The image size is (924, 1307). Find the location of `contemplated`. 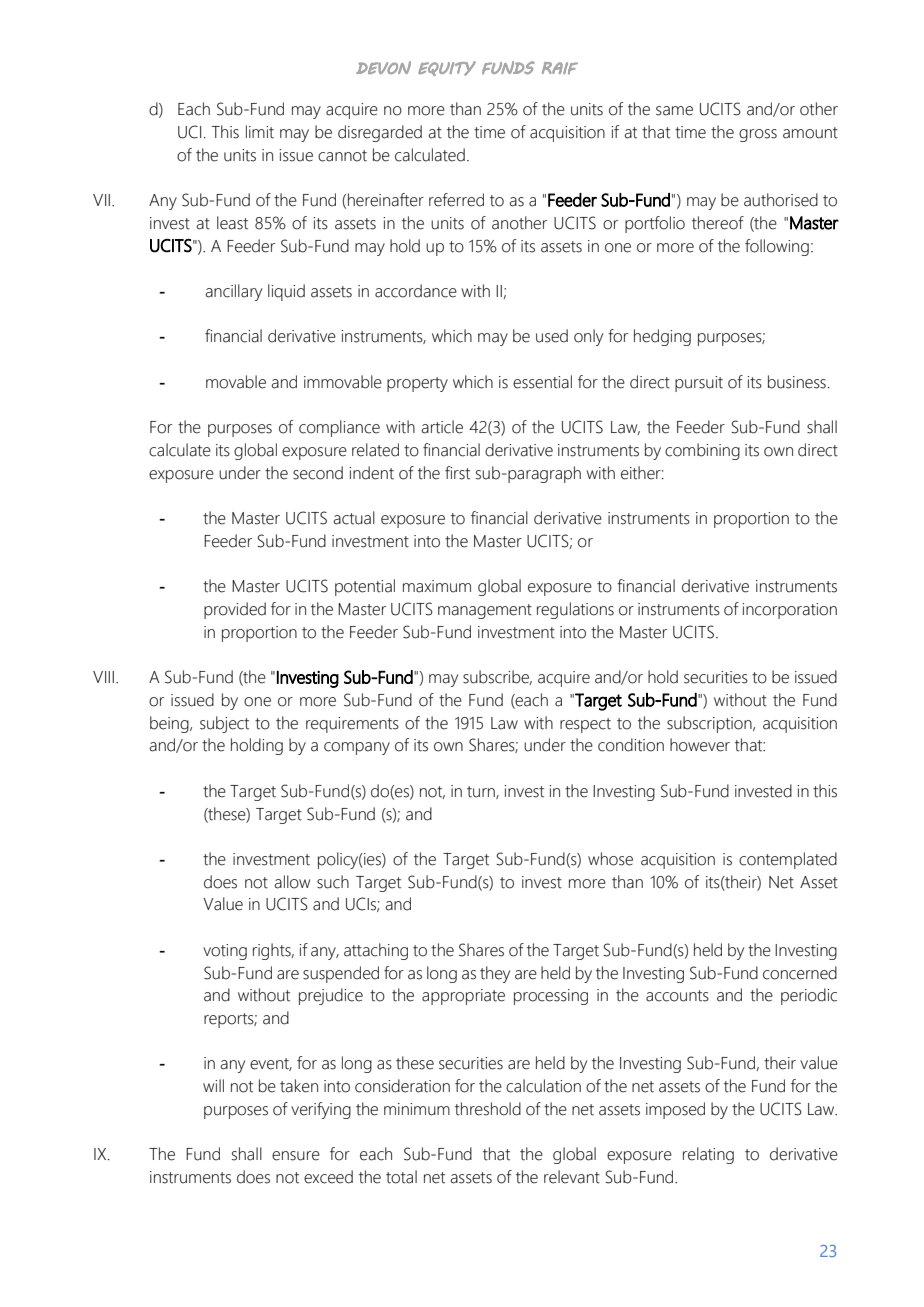

contemplated is located at coordinates (788, 860).
